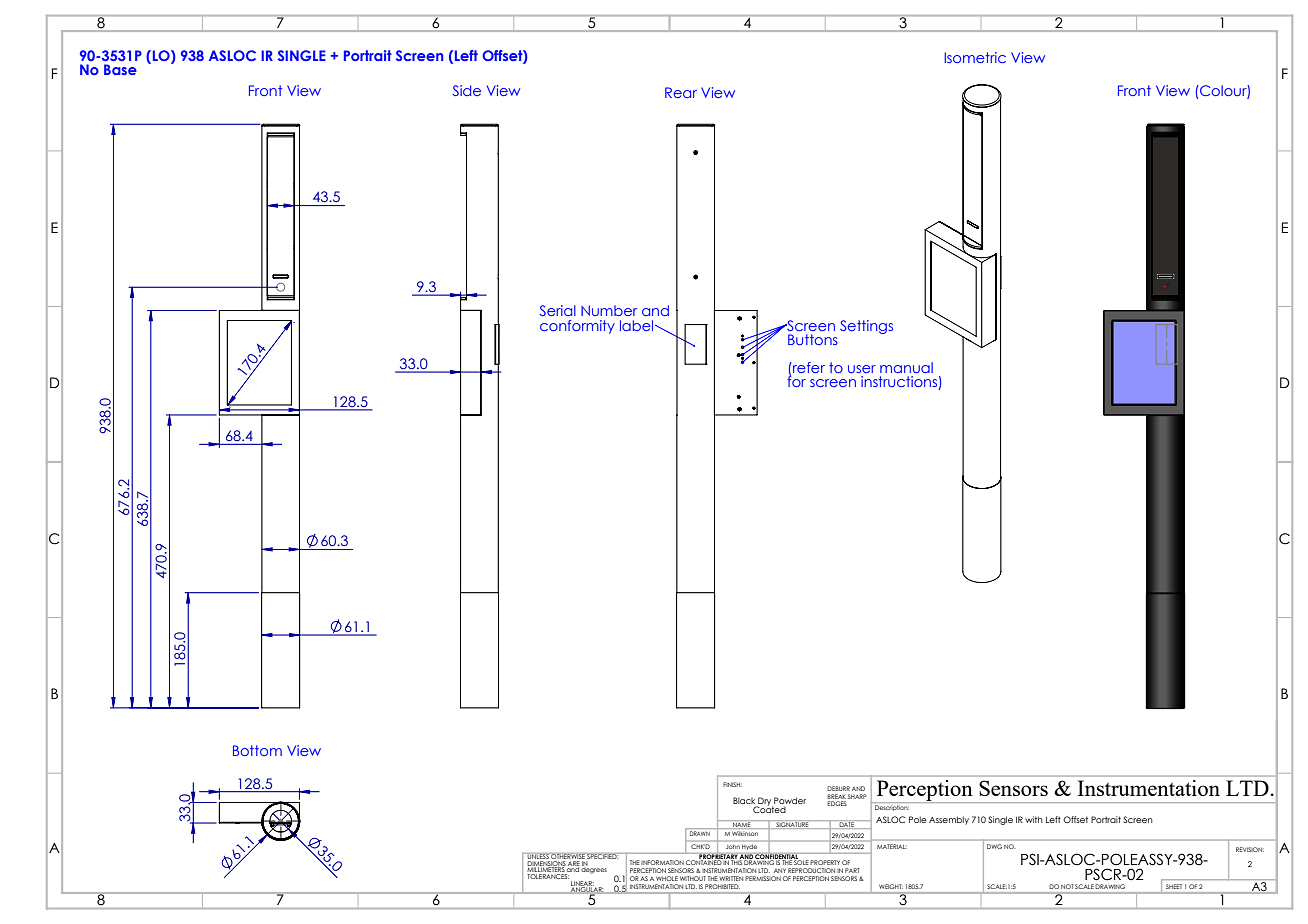  What do you see at coordinates (558, 310) in the screenshot?
I see `Serial` at bounding box center [558, 310].
